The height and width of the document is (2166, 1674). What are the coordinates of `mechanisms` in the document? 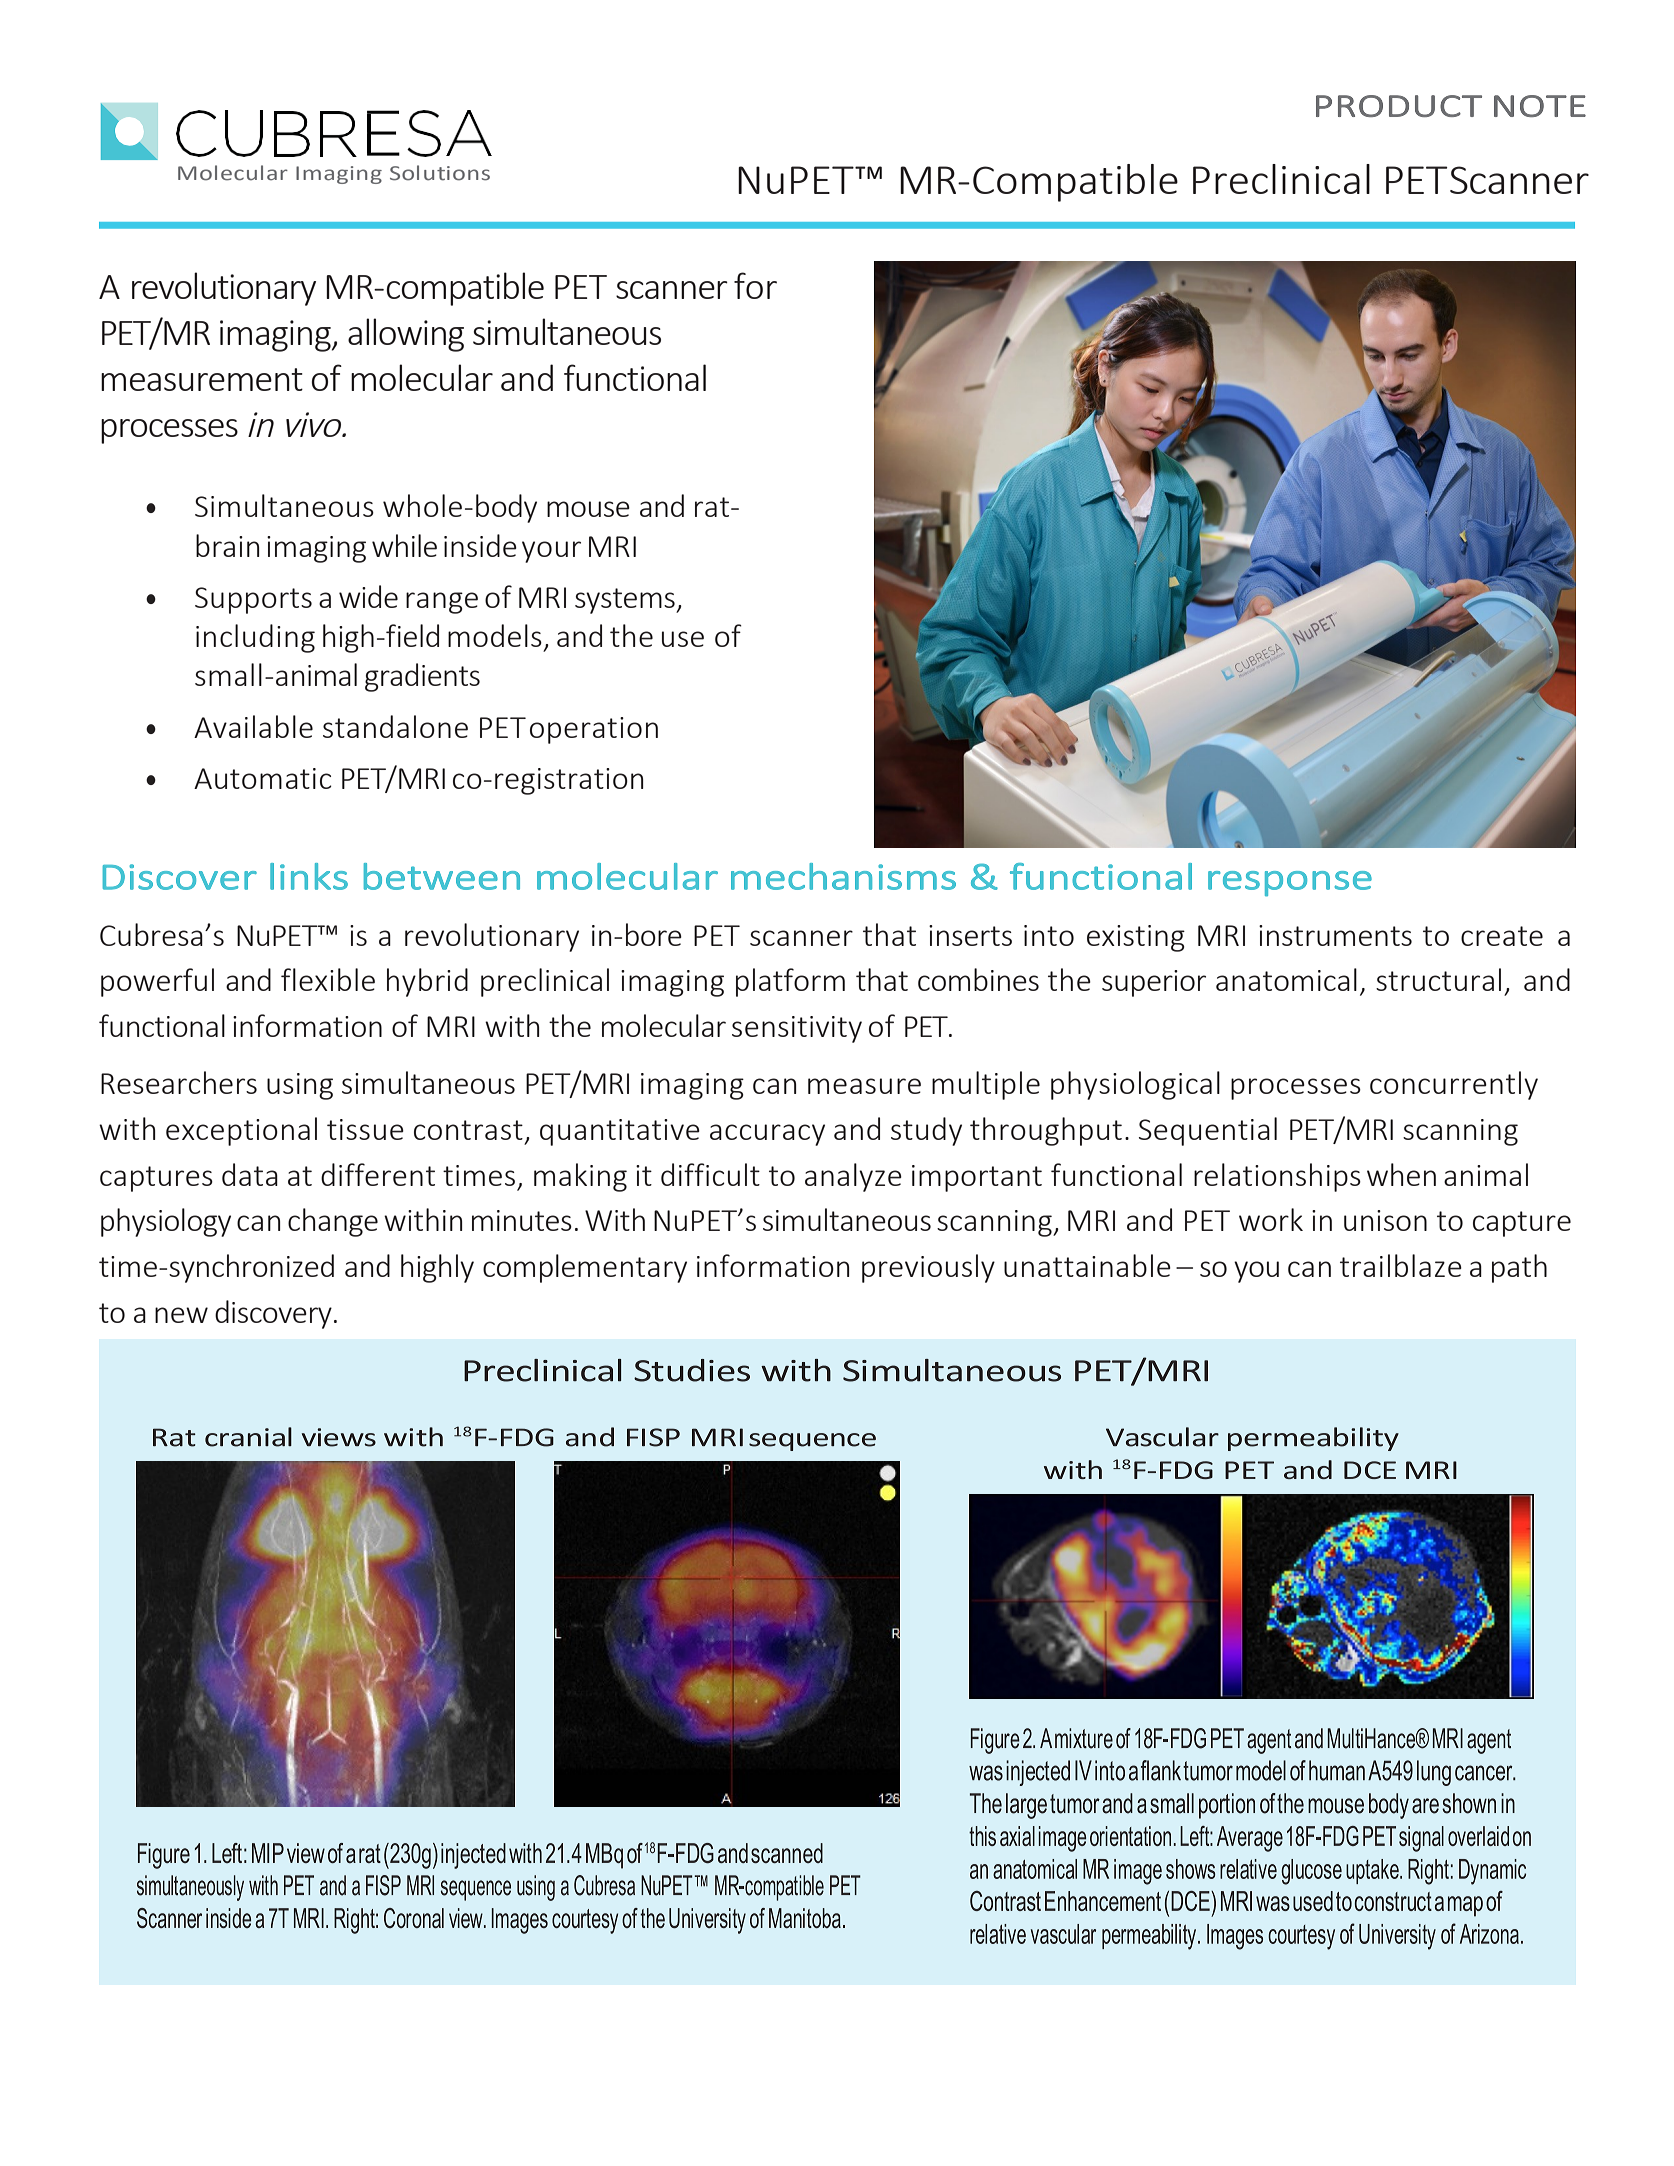 It's located at (843, 876).
